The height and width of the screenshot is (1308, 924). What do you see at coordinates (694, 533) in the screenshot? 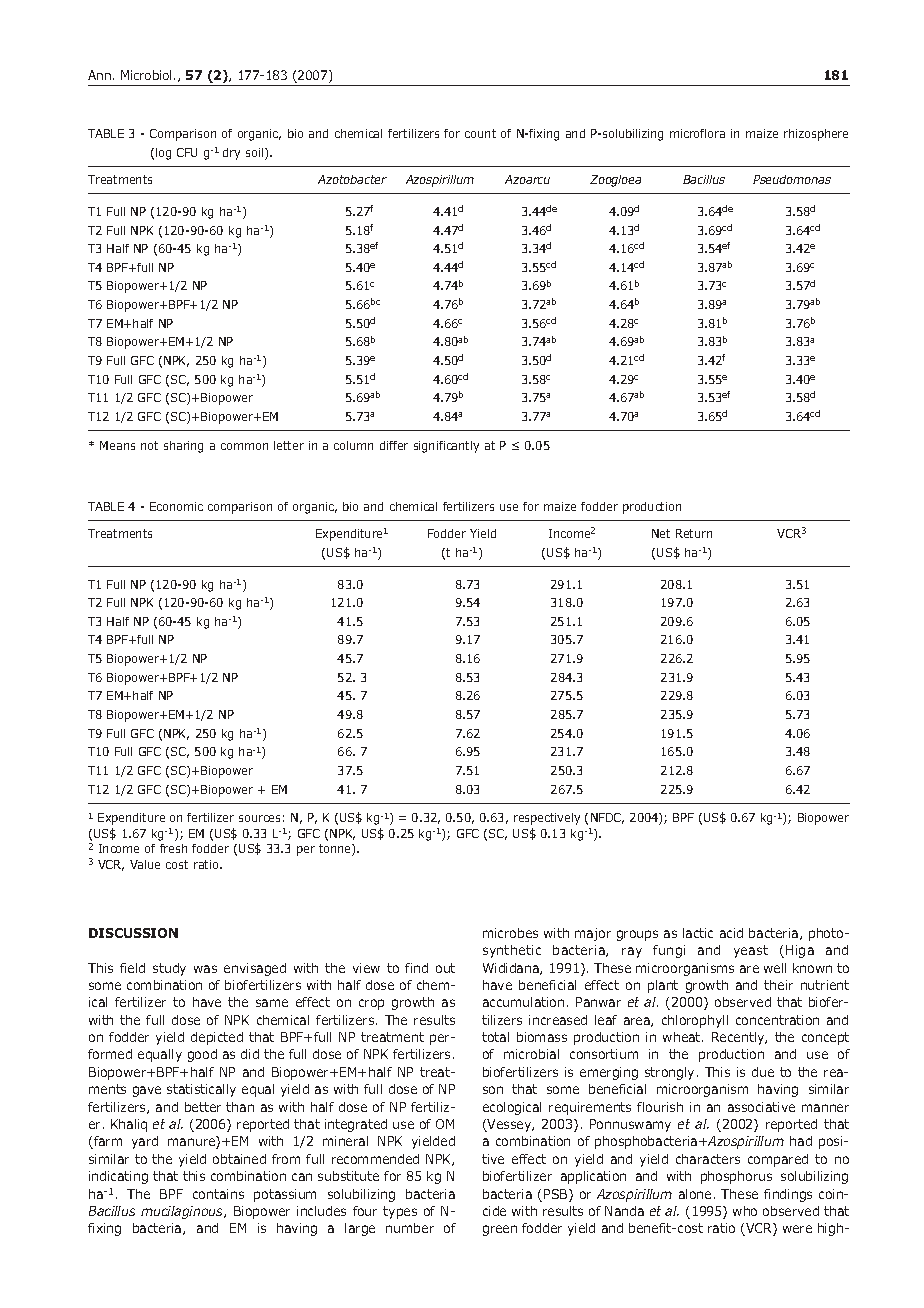
I see `Return` at bounding box center [694, 533].
